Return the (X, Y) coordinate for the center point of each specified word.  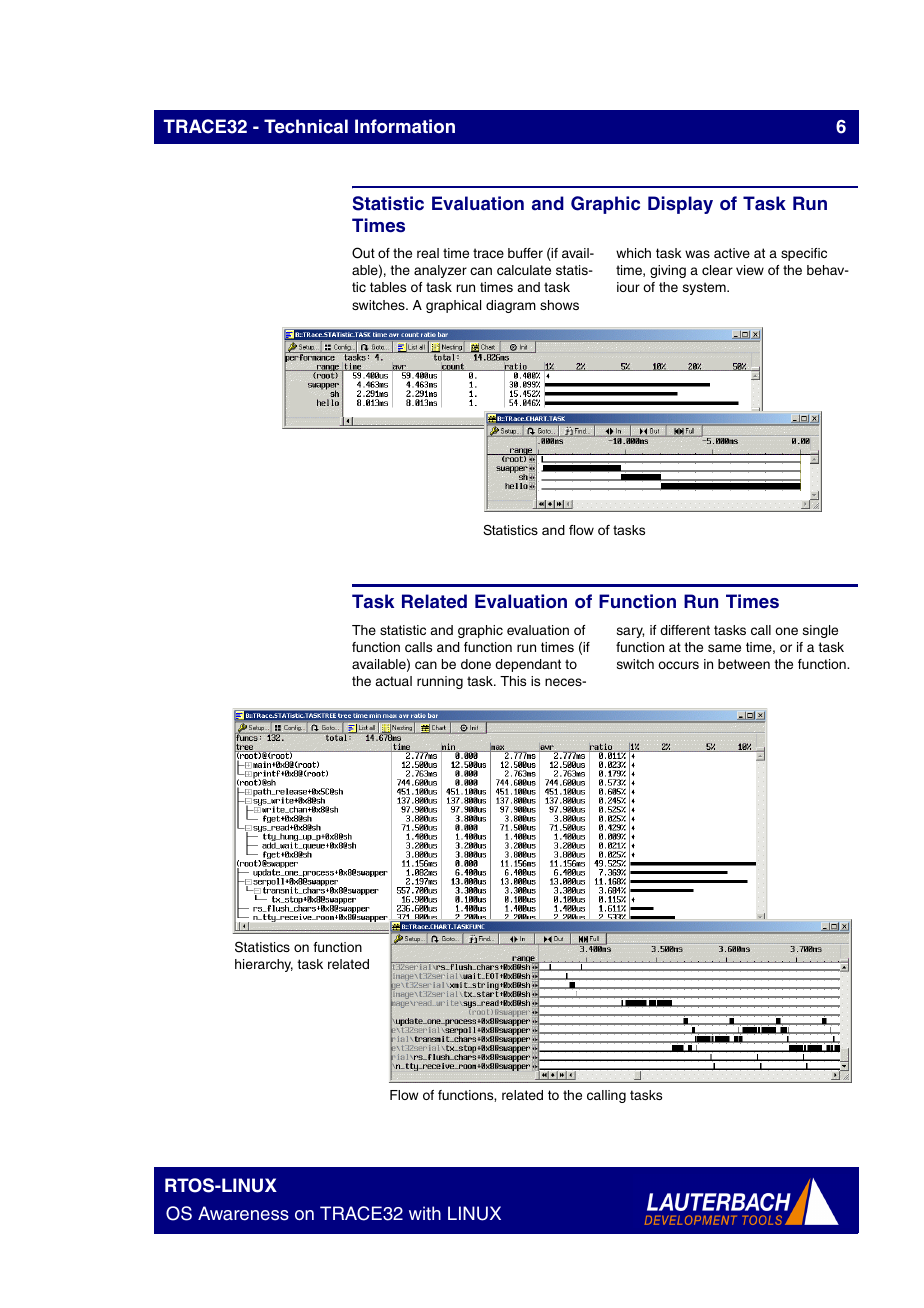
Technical (306, 126)
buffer (525, 253)
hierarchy (264, 965)
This (513, 681)
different (685, 630)
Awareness (243, 1213)
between (744, 664)
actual (394, 681)
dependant (528, 665)
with (425, 1213)
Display (680, 205)
